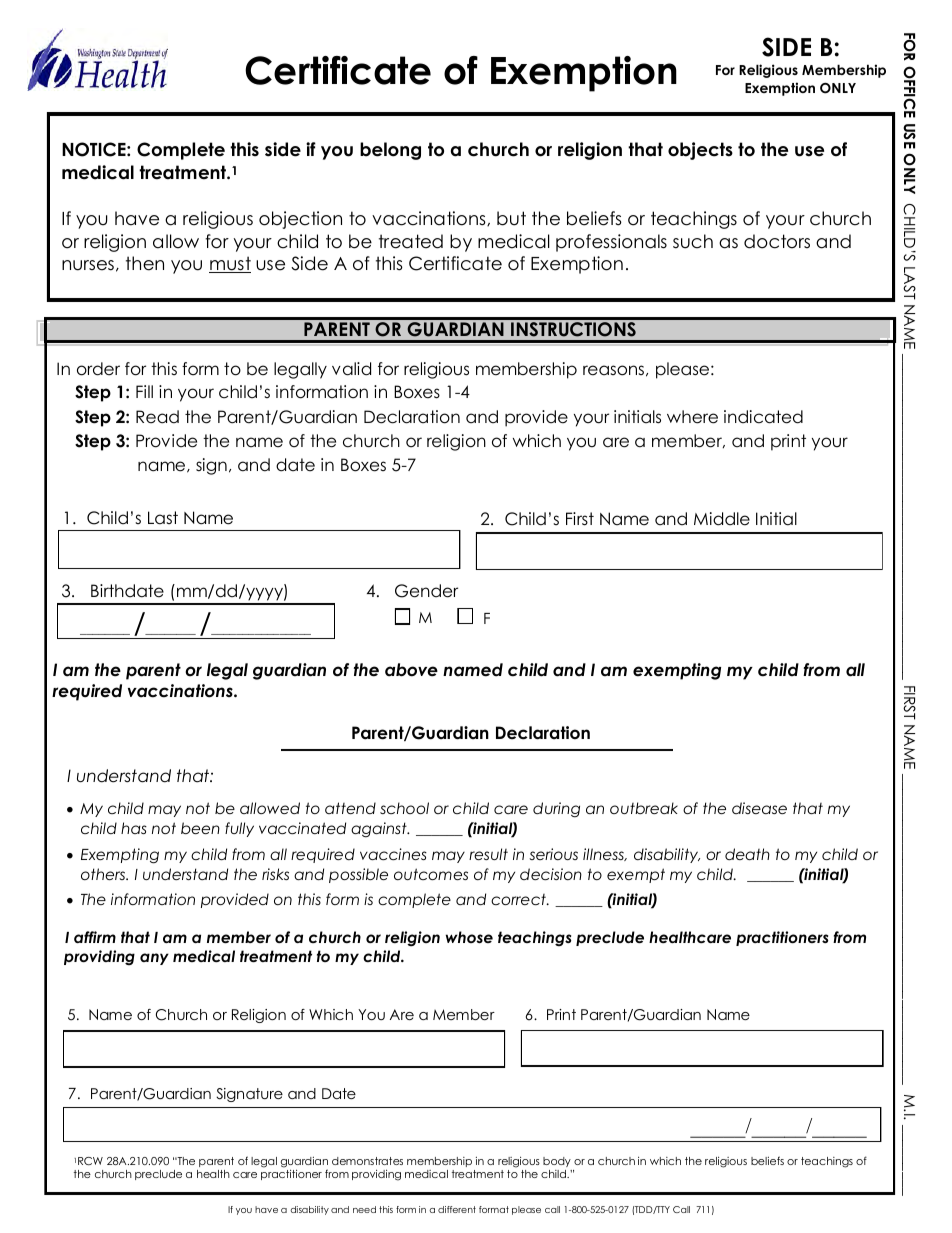  I want to click on any, so click(154, 959).
